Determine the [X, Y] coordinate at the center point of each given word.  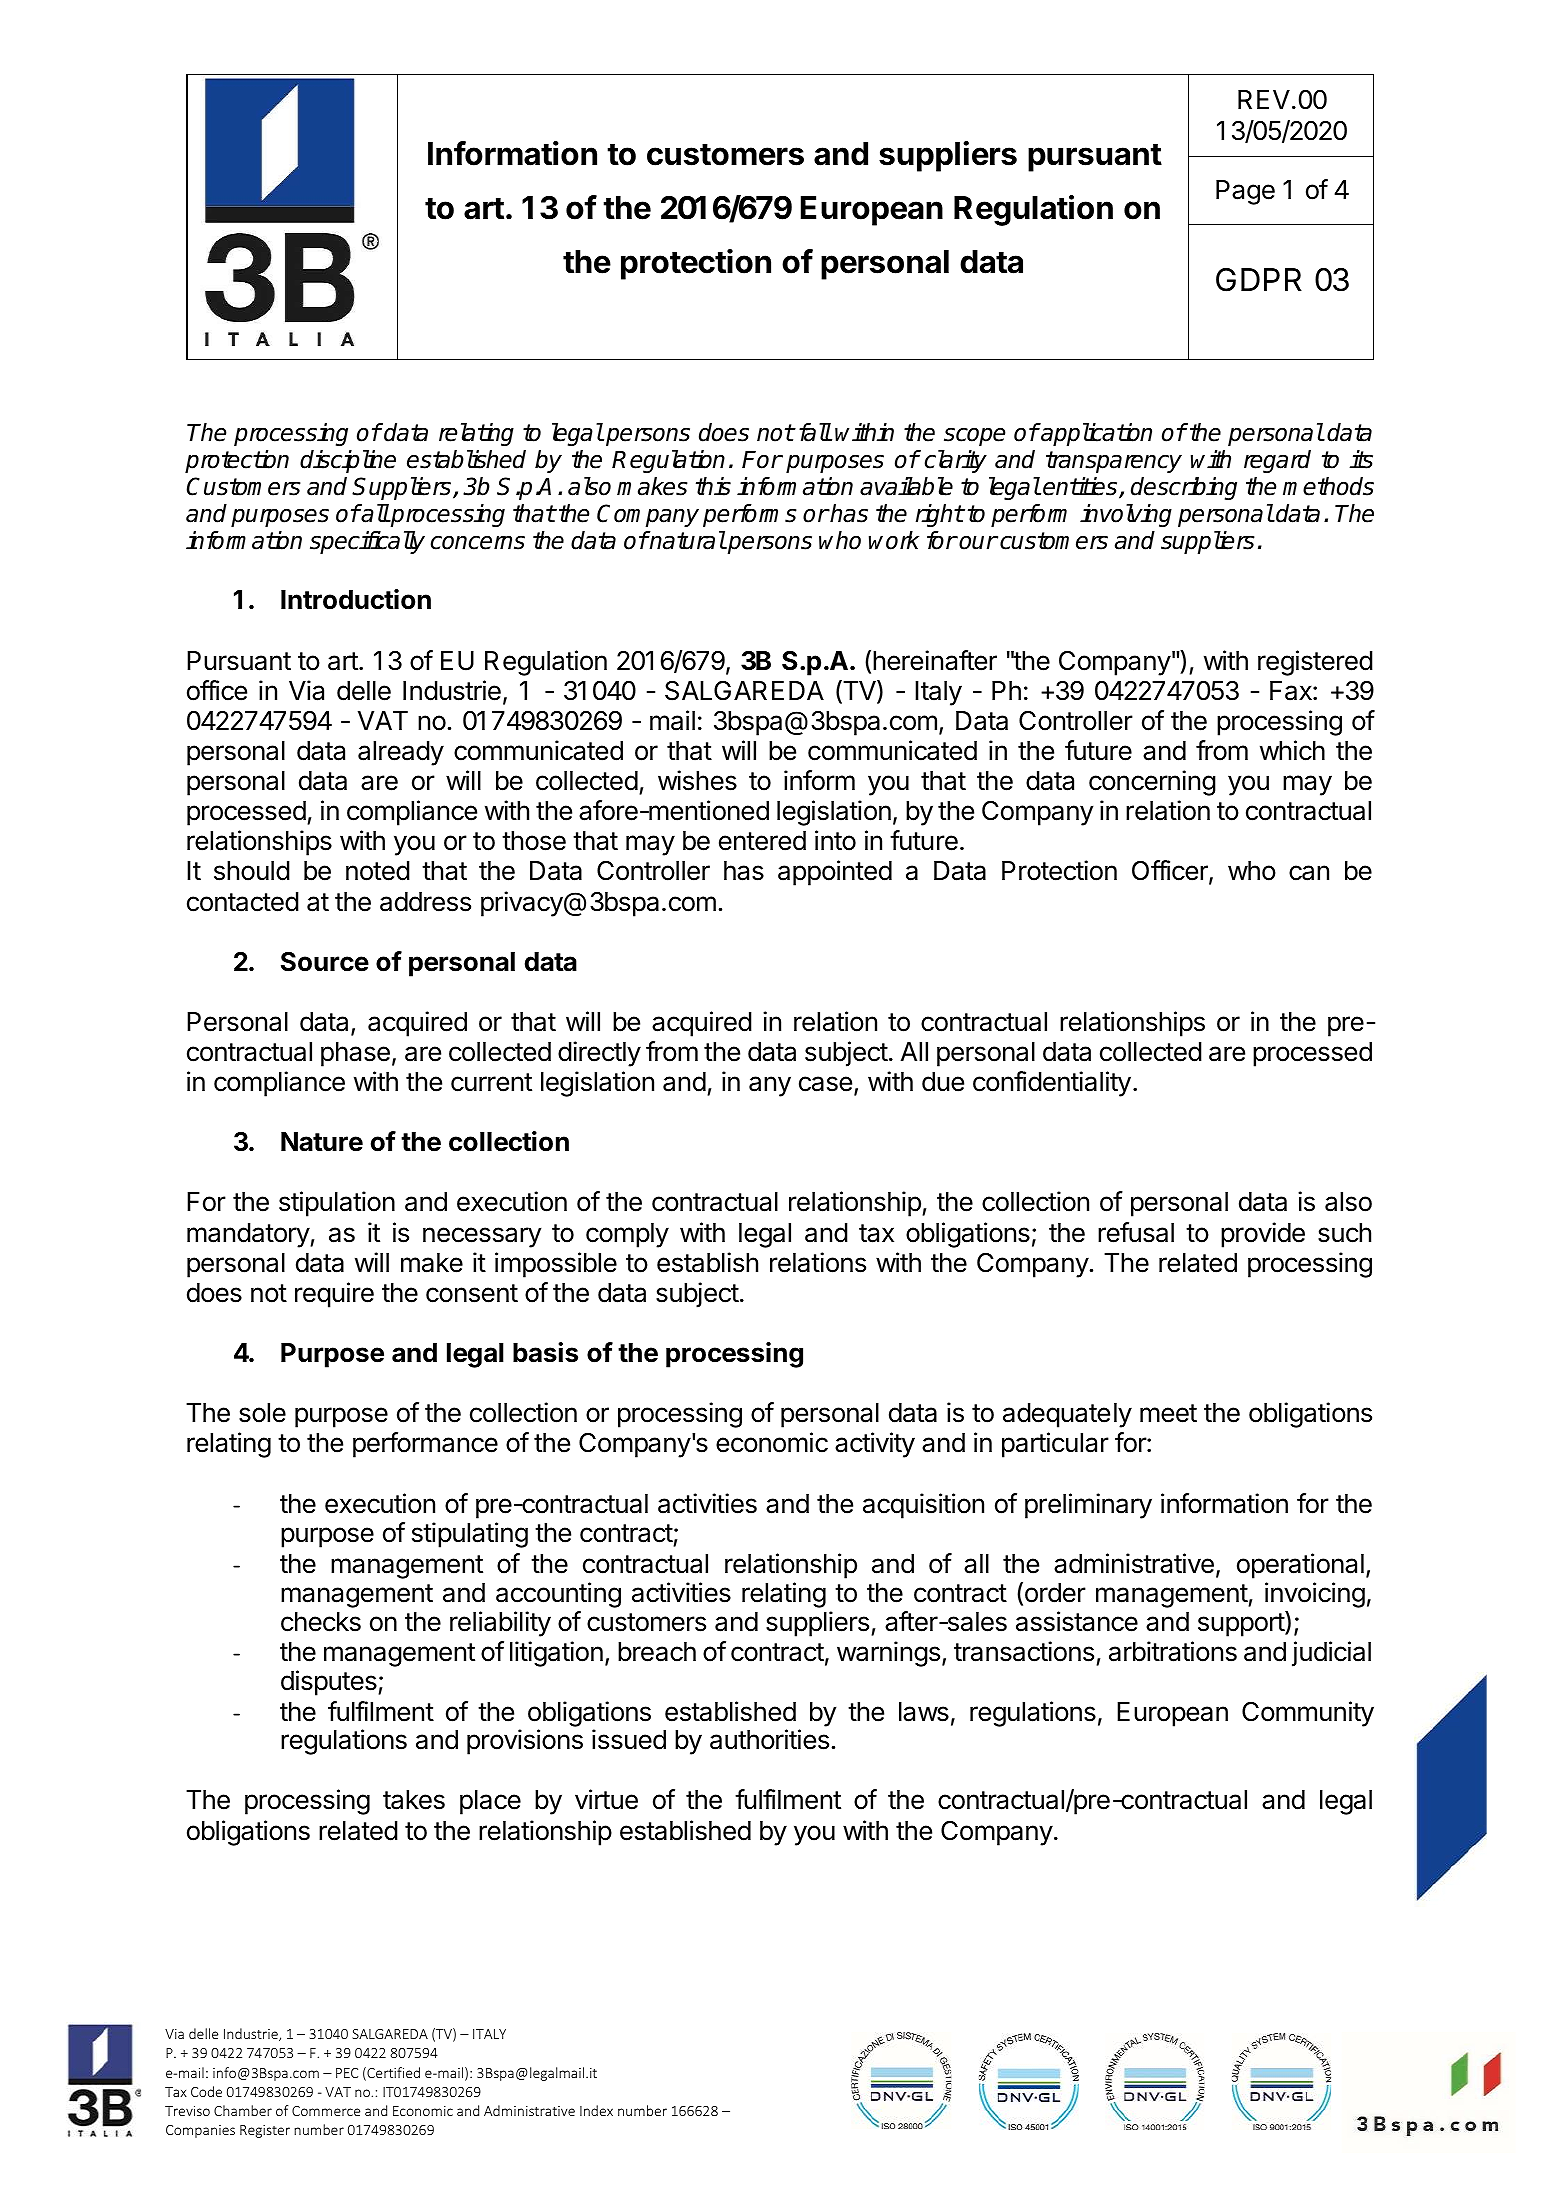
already [401, 753]
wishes [697, 780]
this [713, 486]
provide [1263, 1235]
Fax [1292, 691]
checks [321, 1622]
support [1242, 1624]
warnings [888, 1654]
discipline [348, 461]
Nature [322, 1142]
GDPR [1259, 280]
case [825, 1084]
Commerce [326, 2111]
